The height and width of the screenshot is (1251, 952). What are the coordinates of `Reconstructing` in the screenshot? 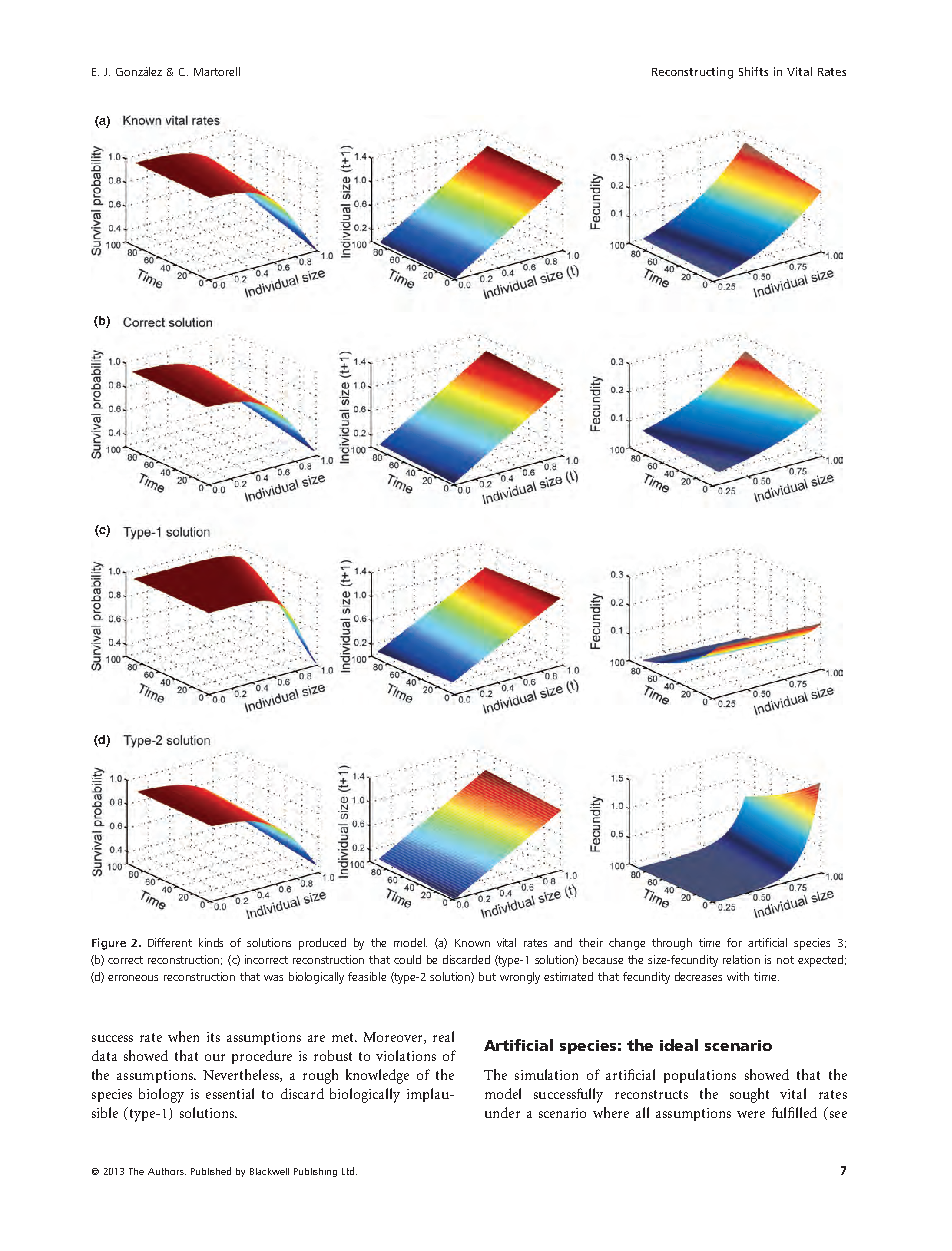 It's located at (692, 73).
